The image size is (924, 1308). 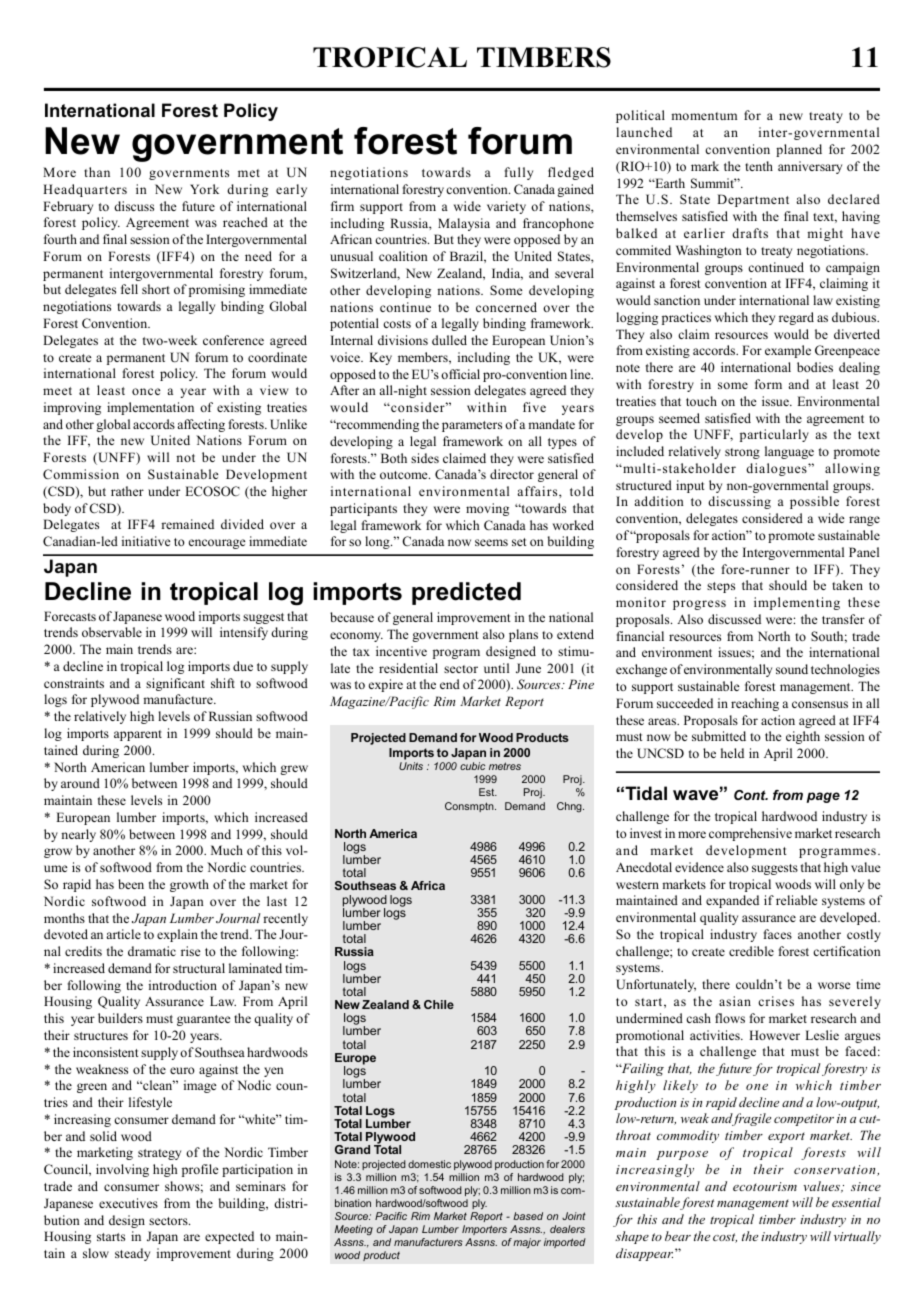 I want to click on ecotourism, so click(x=765, y=1186).
